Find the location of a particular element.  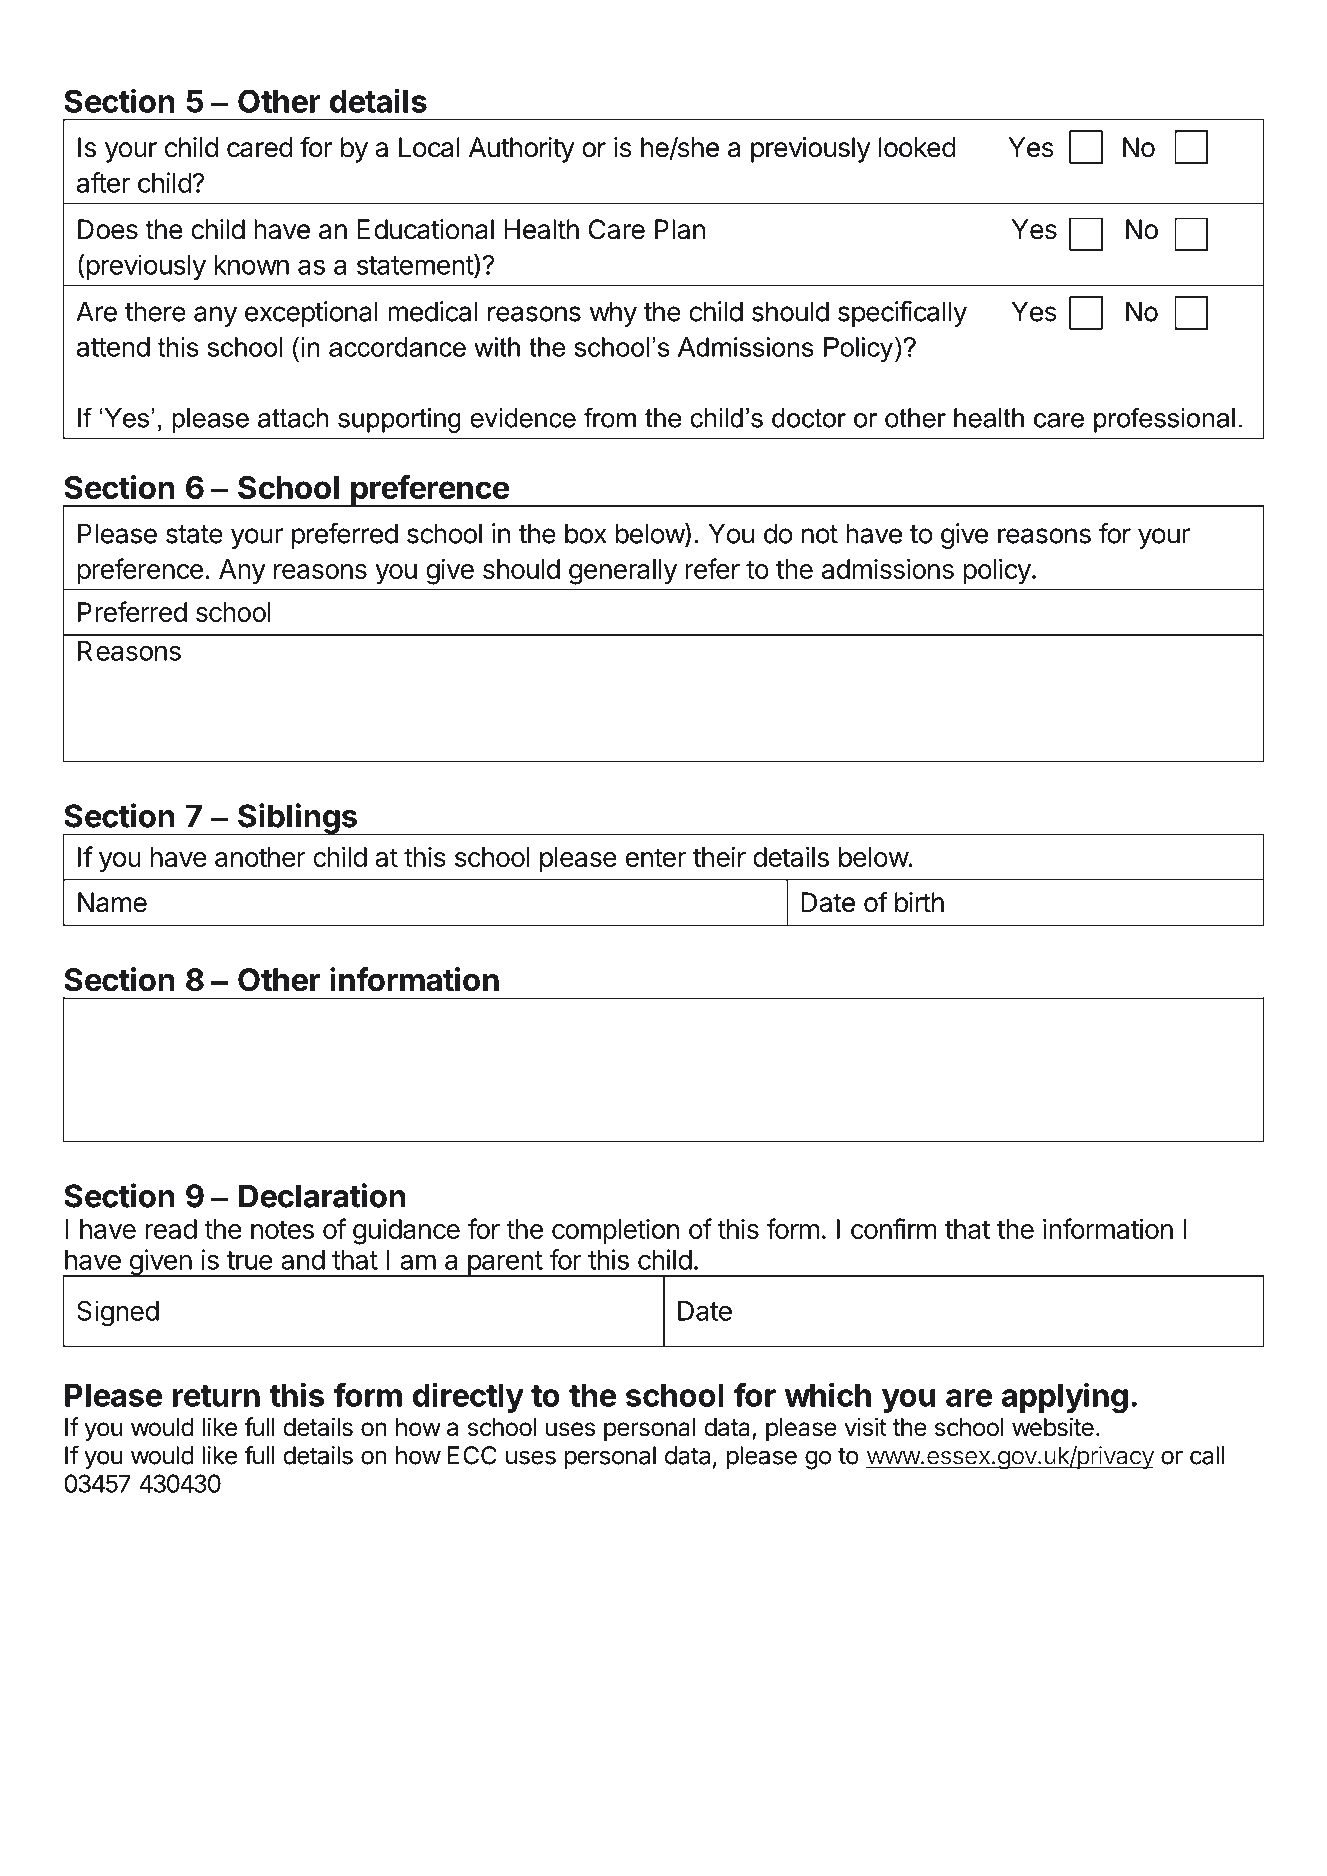

after is located at coordinates (103, 182).
